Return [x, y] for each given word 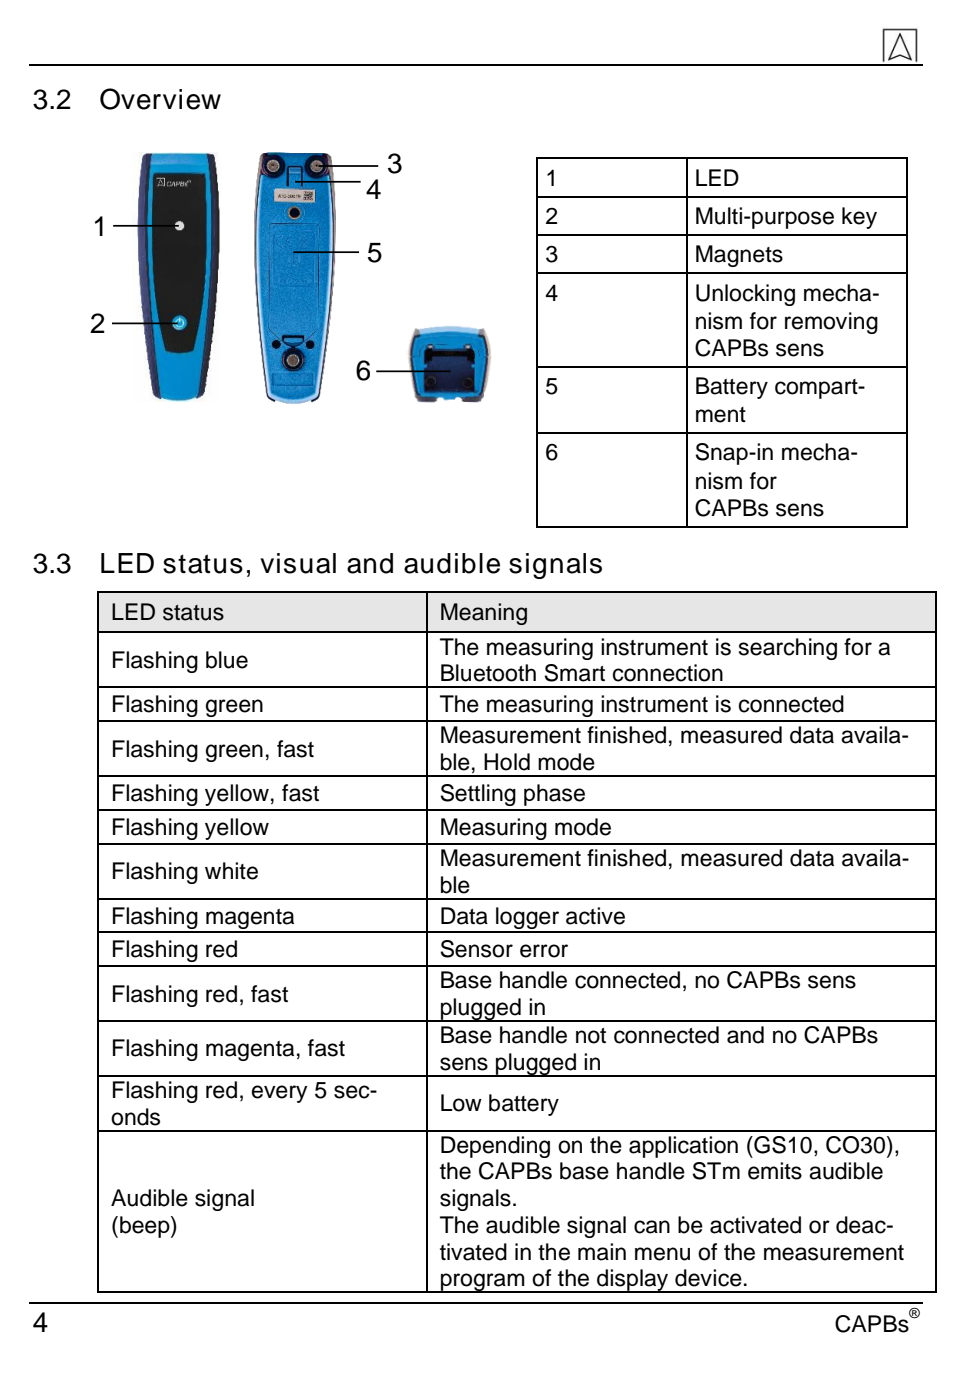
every [280, 1094]
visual [298, 563]
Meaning [484, 614]
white [231, 871]
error [544, 951]
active [595, 916]
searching [788, 649]
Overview [160, 99]
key [859, 218]
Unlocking [745, 295]
